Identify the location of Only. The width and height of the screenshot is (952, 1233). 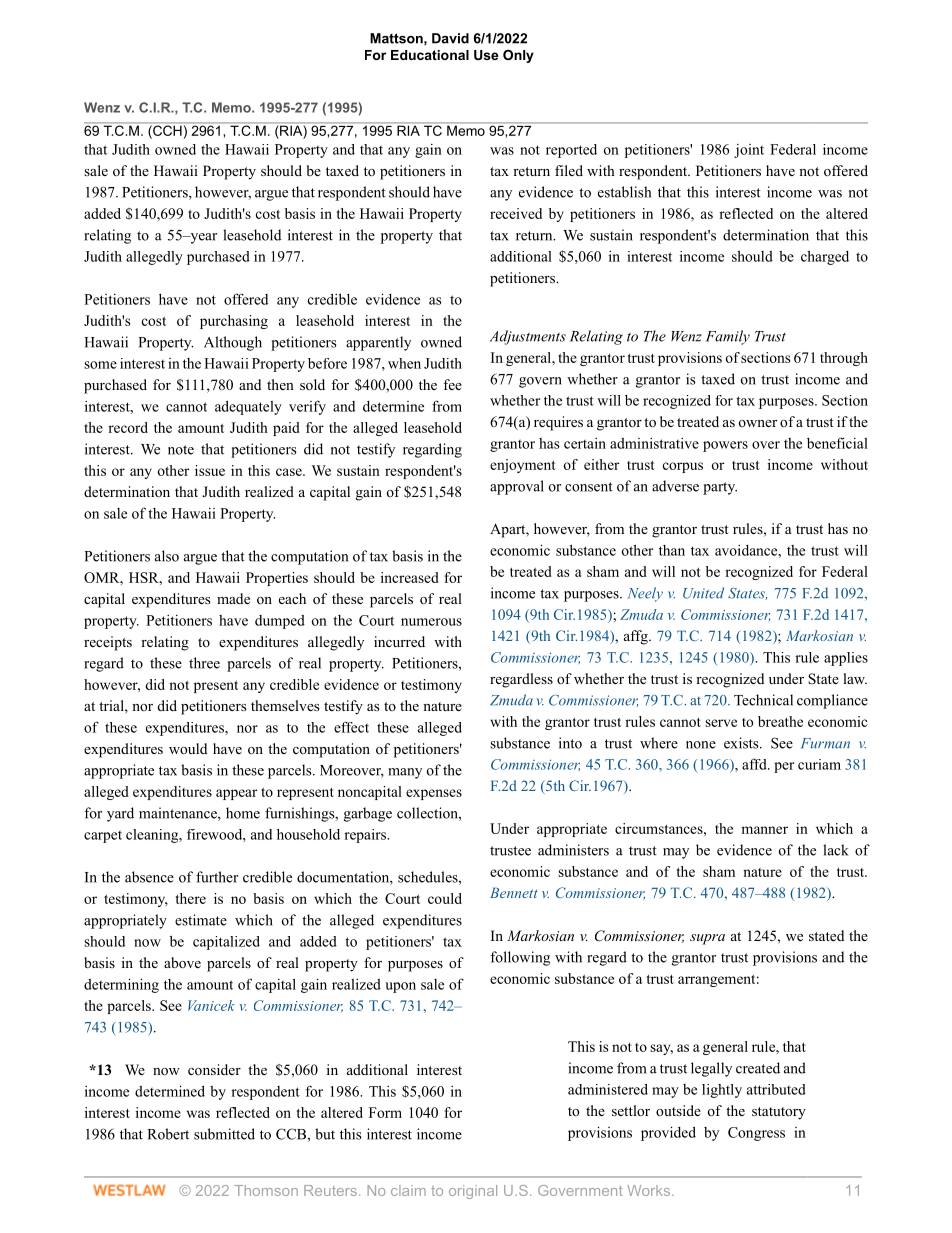
(518, 56).
